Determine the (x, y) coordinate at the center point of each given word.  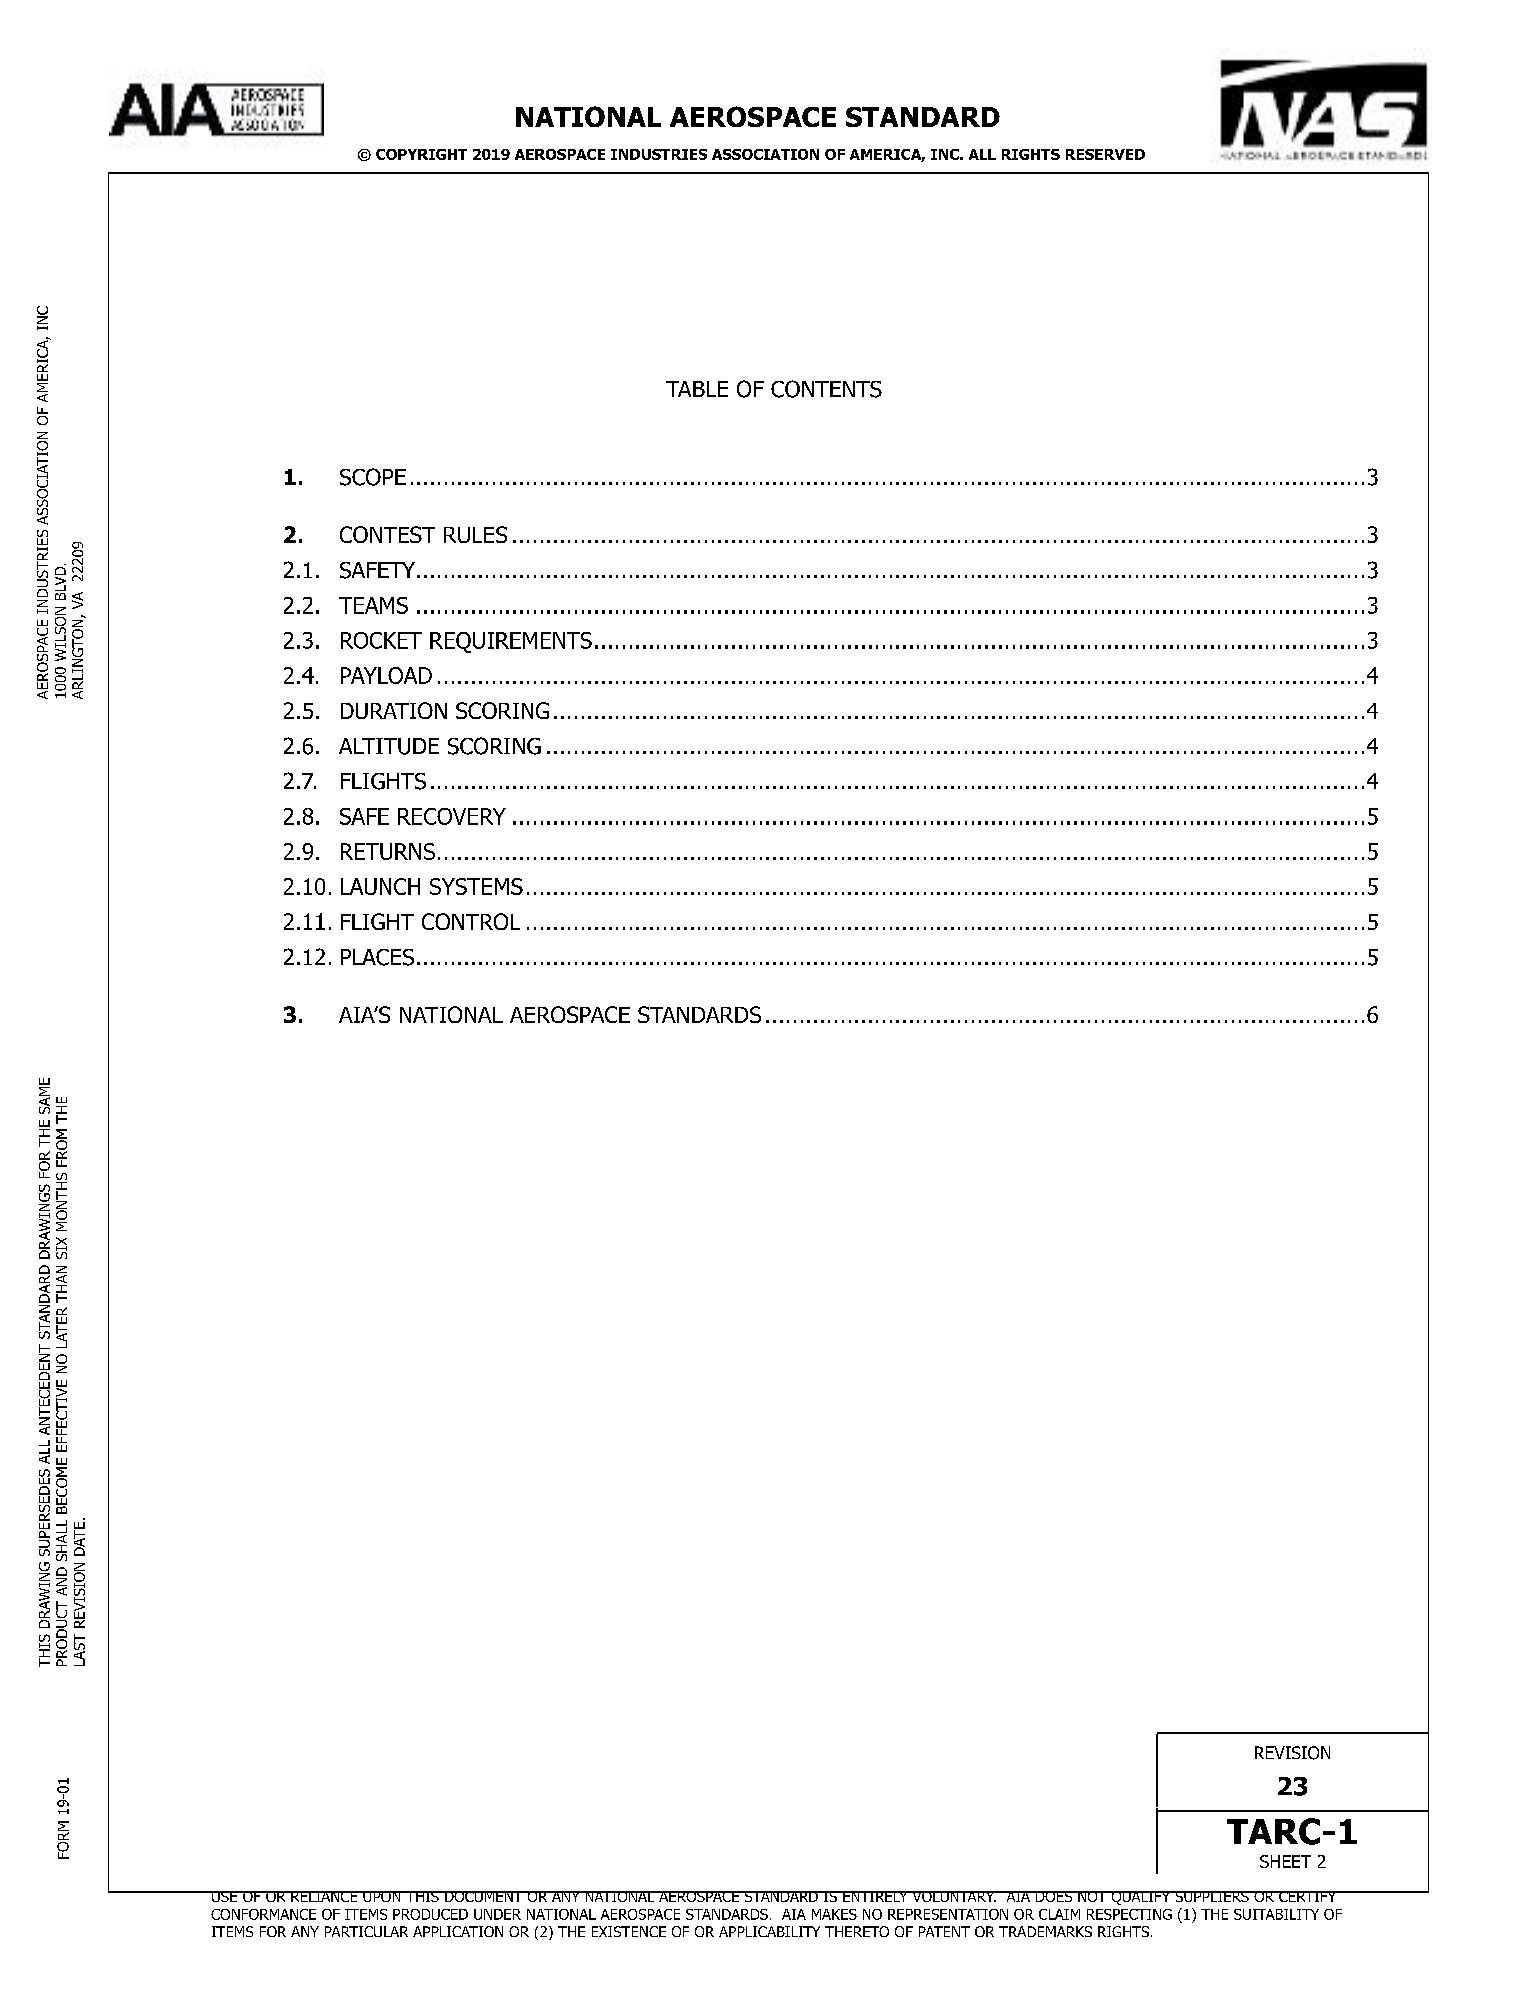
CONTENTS (826, 389)
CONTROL (471, 921)
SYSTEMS (476, 886)
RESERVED (1105, 154)
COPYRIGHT (421, 154)
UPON (382, 1896)
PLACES (377, 957)
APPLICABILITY (769, 1931)
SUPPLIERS (1212, 1896)
